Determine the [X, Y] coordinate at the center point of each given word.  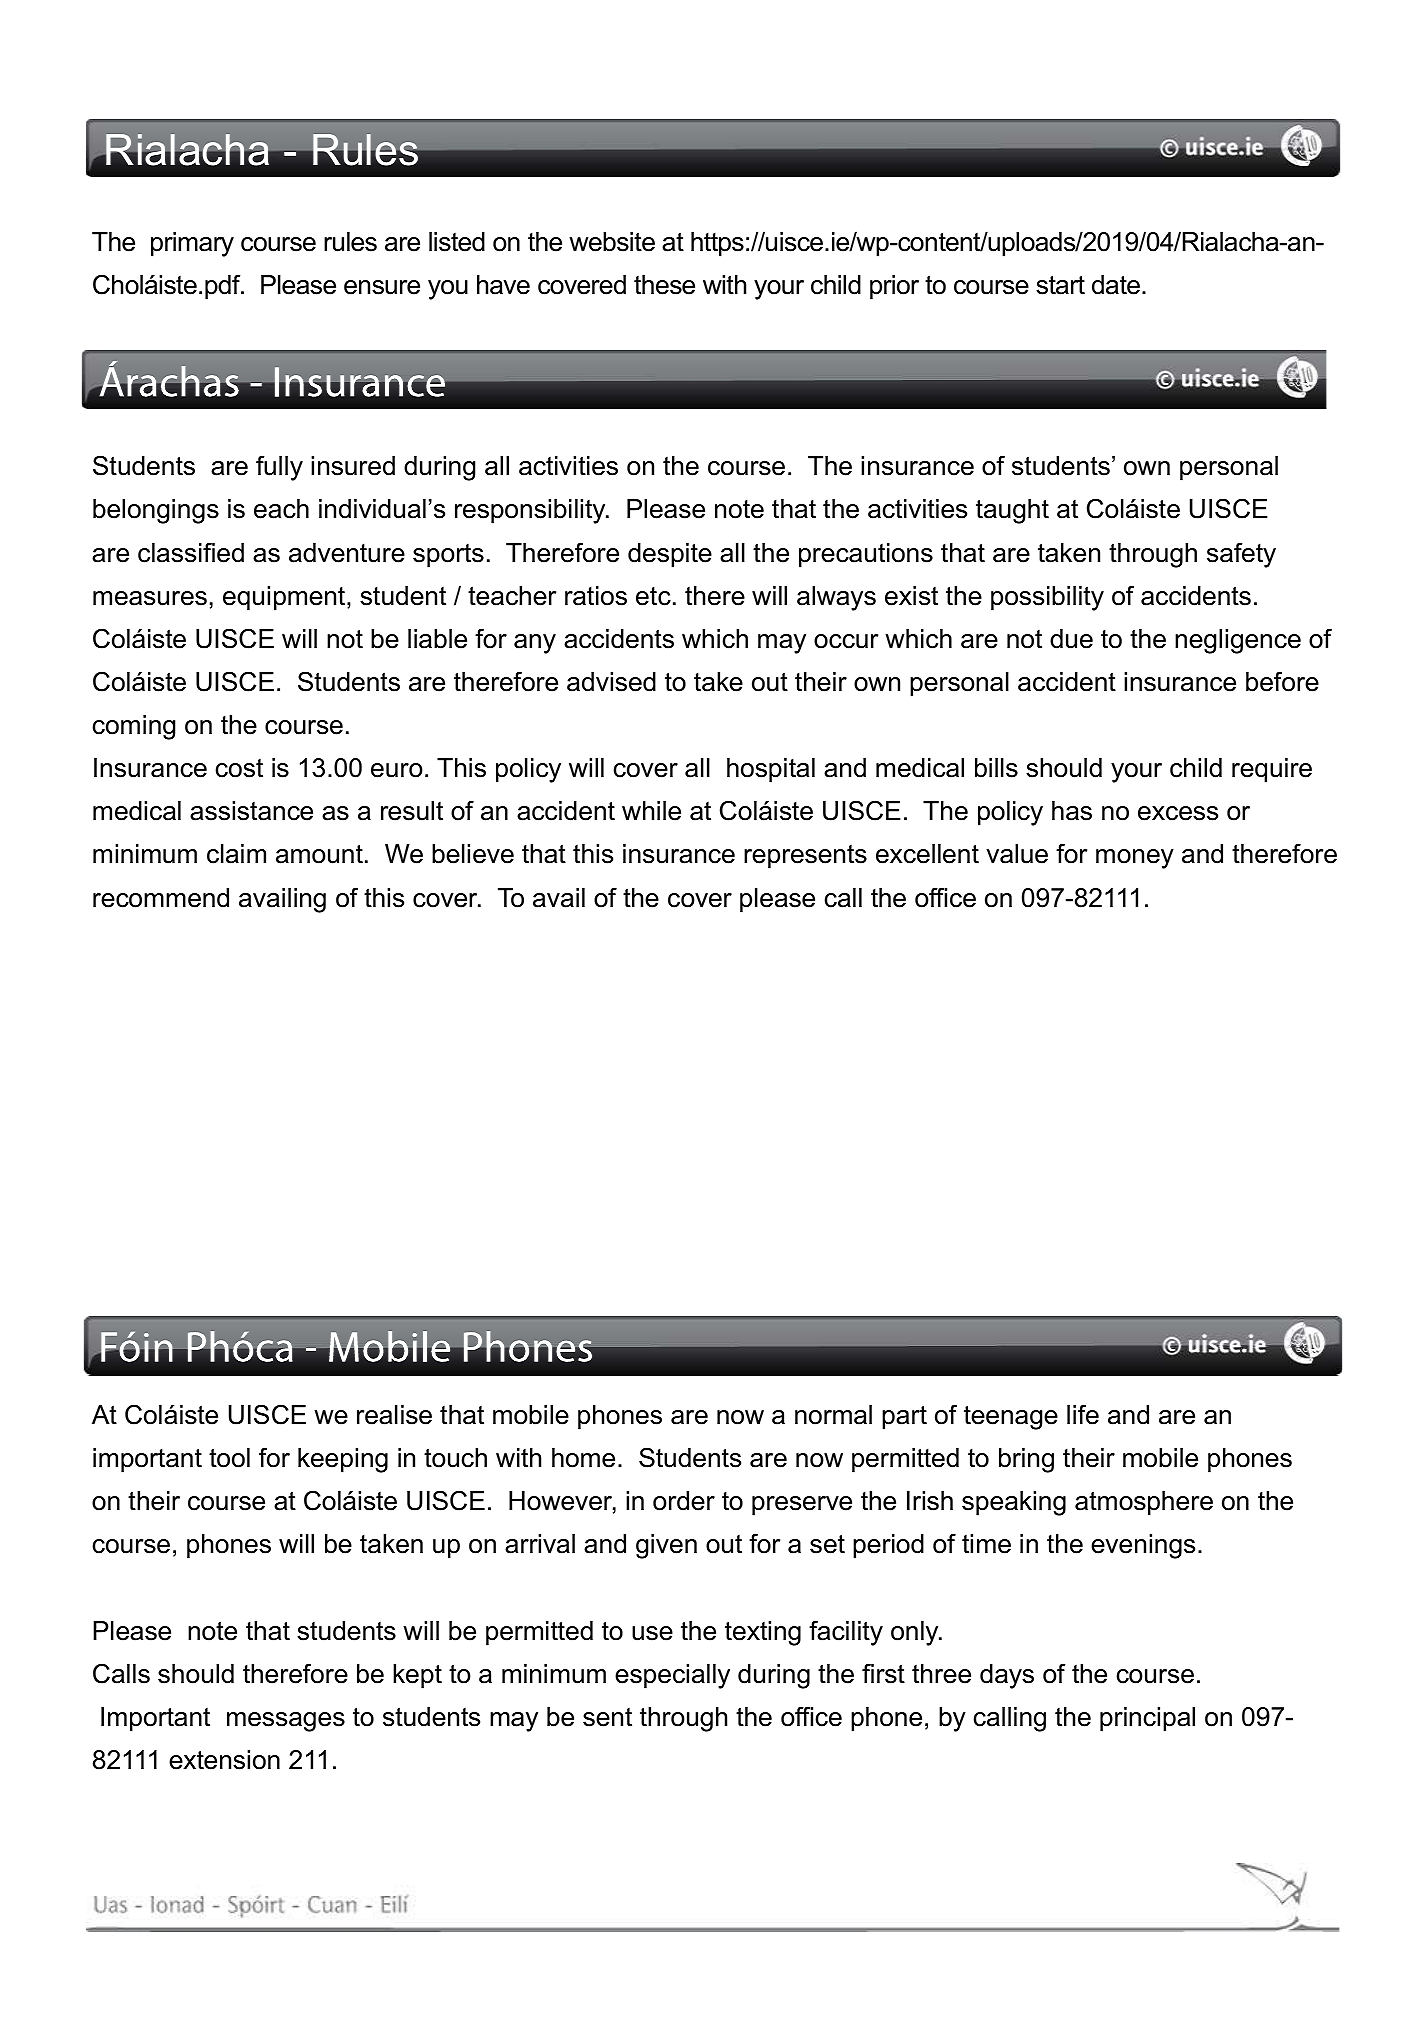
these [664, 285]
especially [672, 1676]
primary [192, 244]
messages [286, 1722]
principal [1147, 1719]
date [1116, 285]
